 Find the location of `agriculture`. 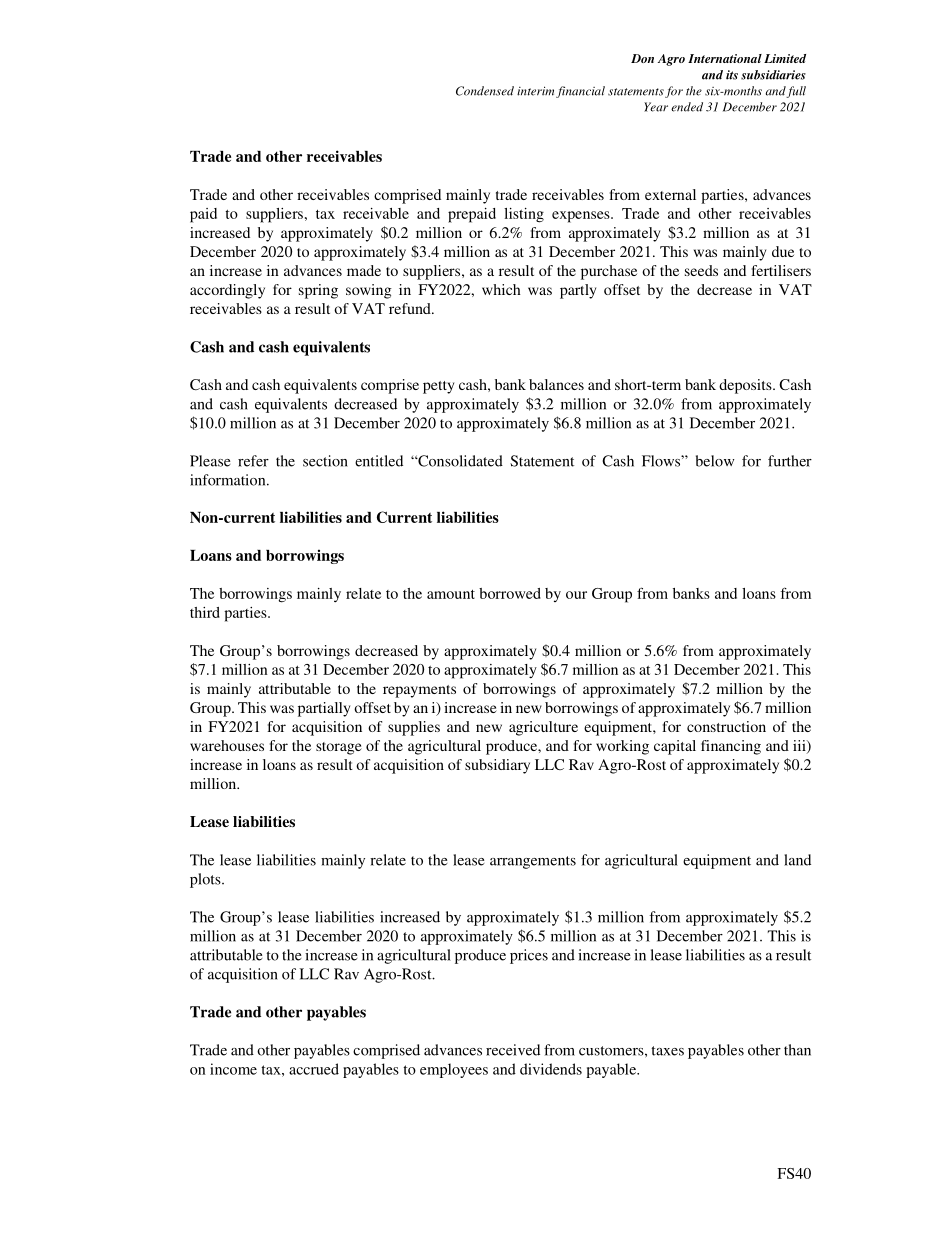

agriculture is located at coordinates (543, 728).
